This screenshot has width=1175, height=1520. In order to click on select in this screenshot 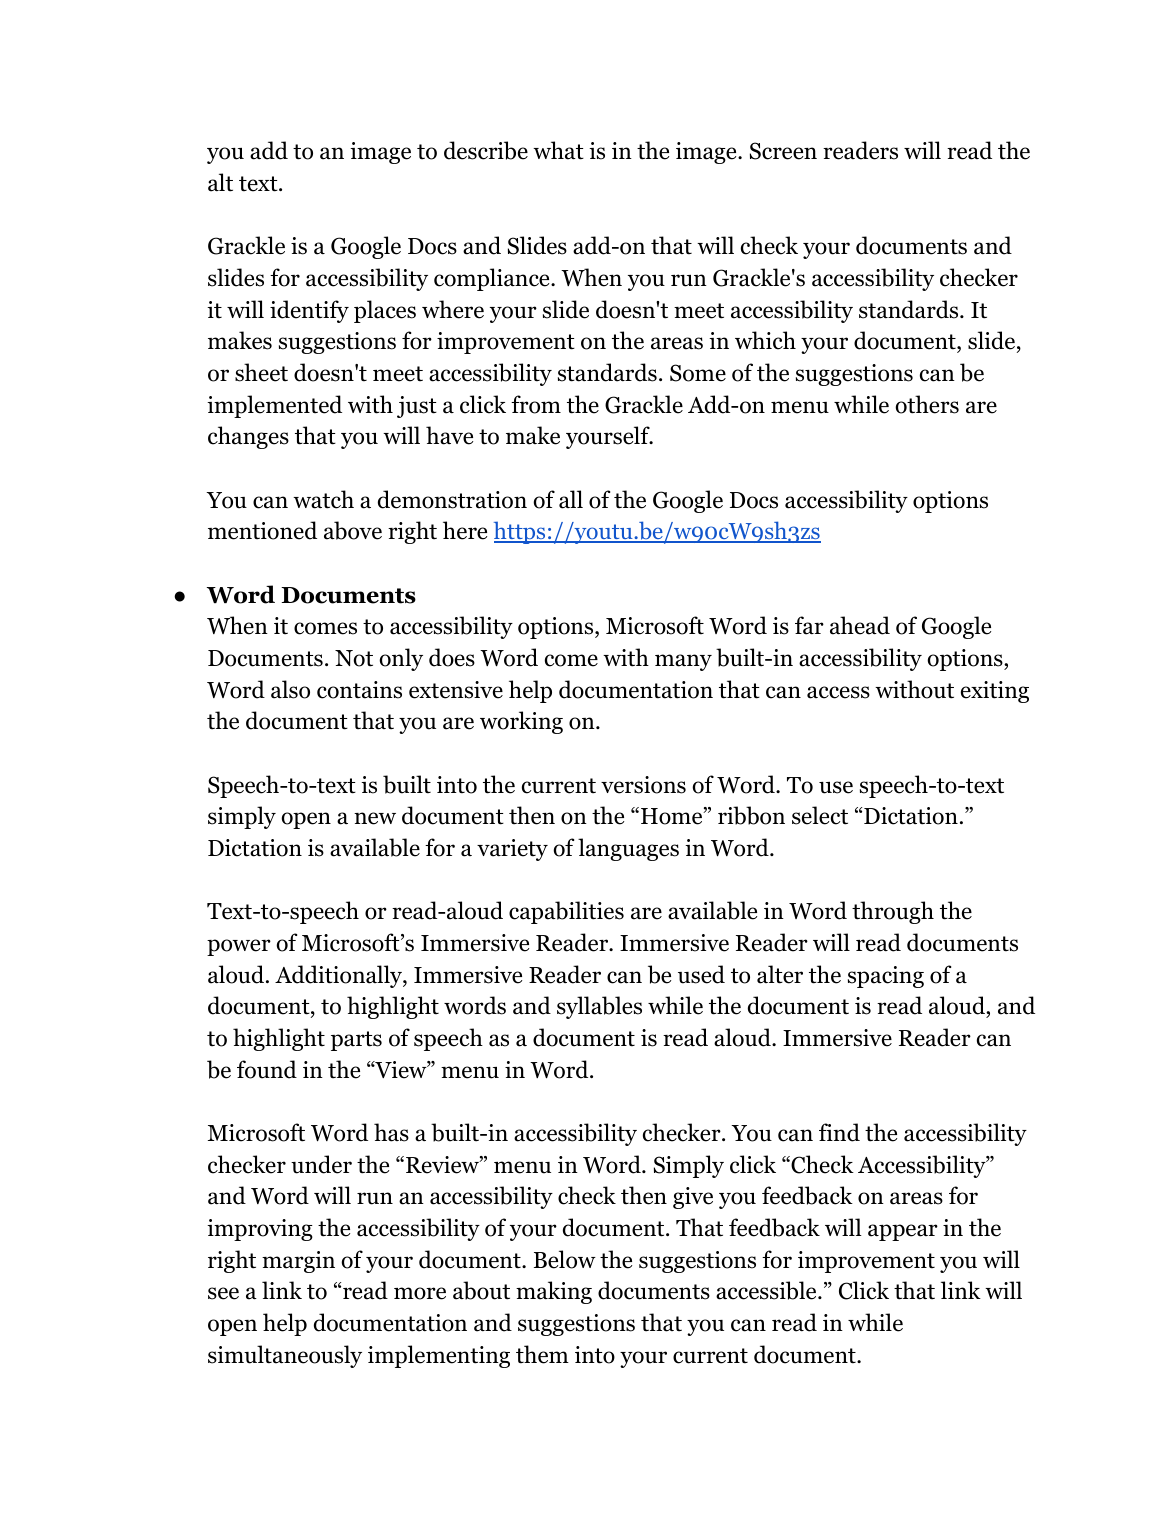, I will do `click(820, 815)`.
